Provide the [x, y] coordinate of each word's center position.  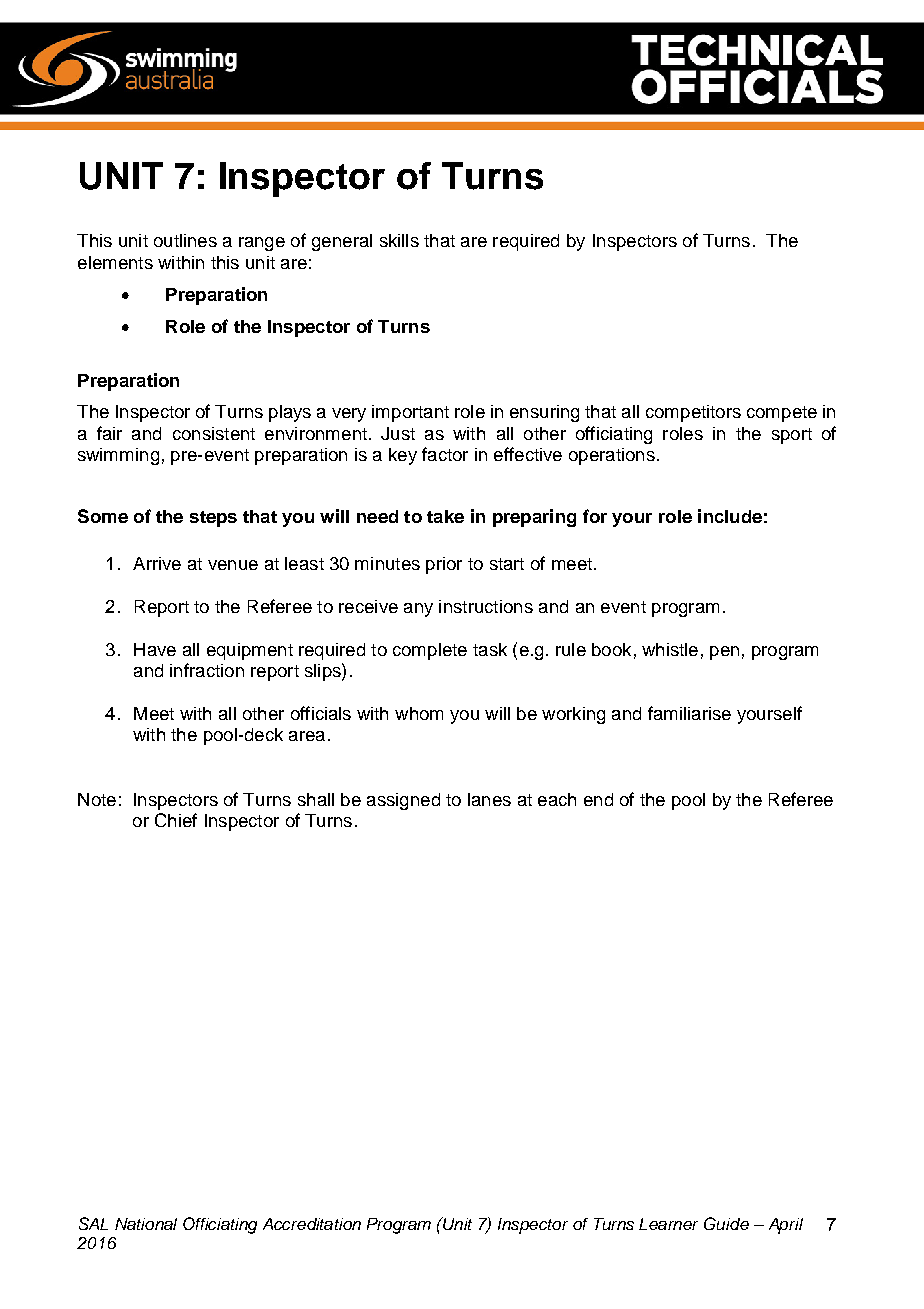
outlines [185, 240]
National [146, 1224]
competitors [693, 413]
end [598, 799]
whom [419, 713]
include [730, 516]
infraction [207, 670]
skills [399, 240]
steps [213, 519]
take [445, 516]
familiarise [689, 713]
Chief [176, 820]
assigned [403, 801]
